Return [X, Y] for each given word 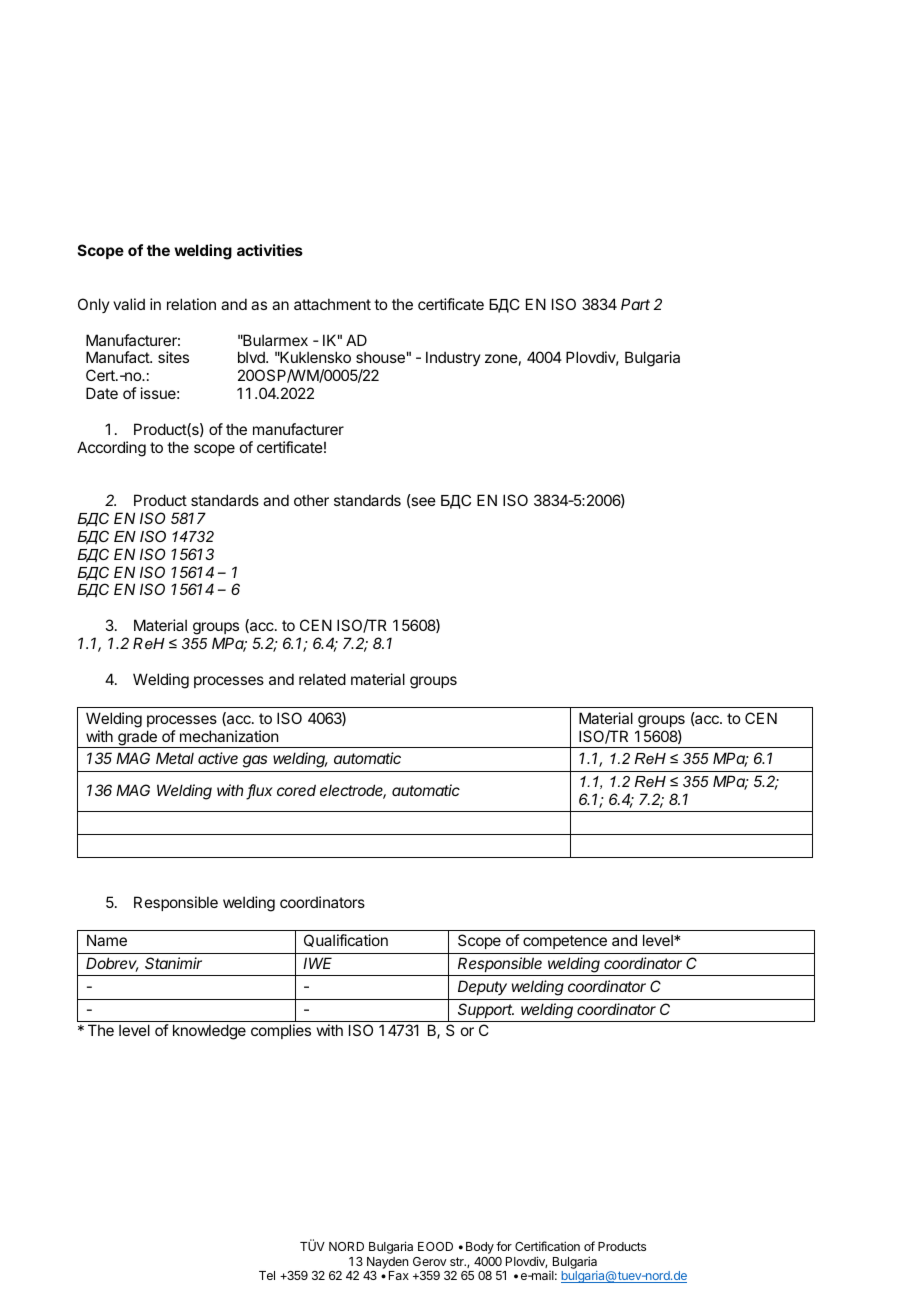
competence [565, 942]
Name [107, 940]
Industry [453, 358]
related [322, 679]
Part [635, 304]
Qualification [346, 940]
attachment [332, 304]
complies [281, 1031]
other [311, 500]
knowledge [209, 1032]
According [111, 449]
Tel [267, 1275]
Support [486, 1010]
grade [137, 739]
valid [129, 304]
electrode [353, 791]
